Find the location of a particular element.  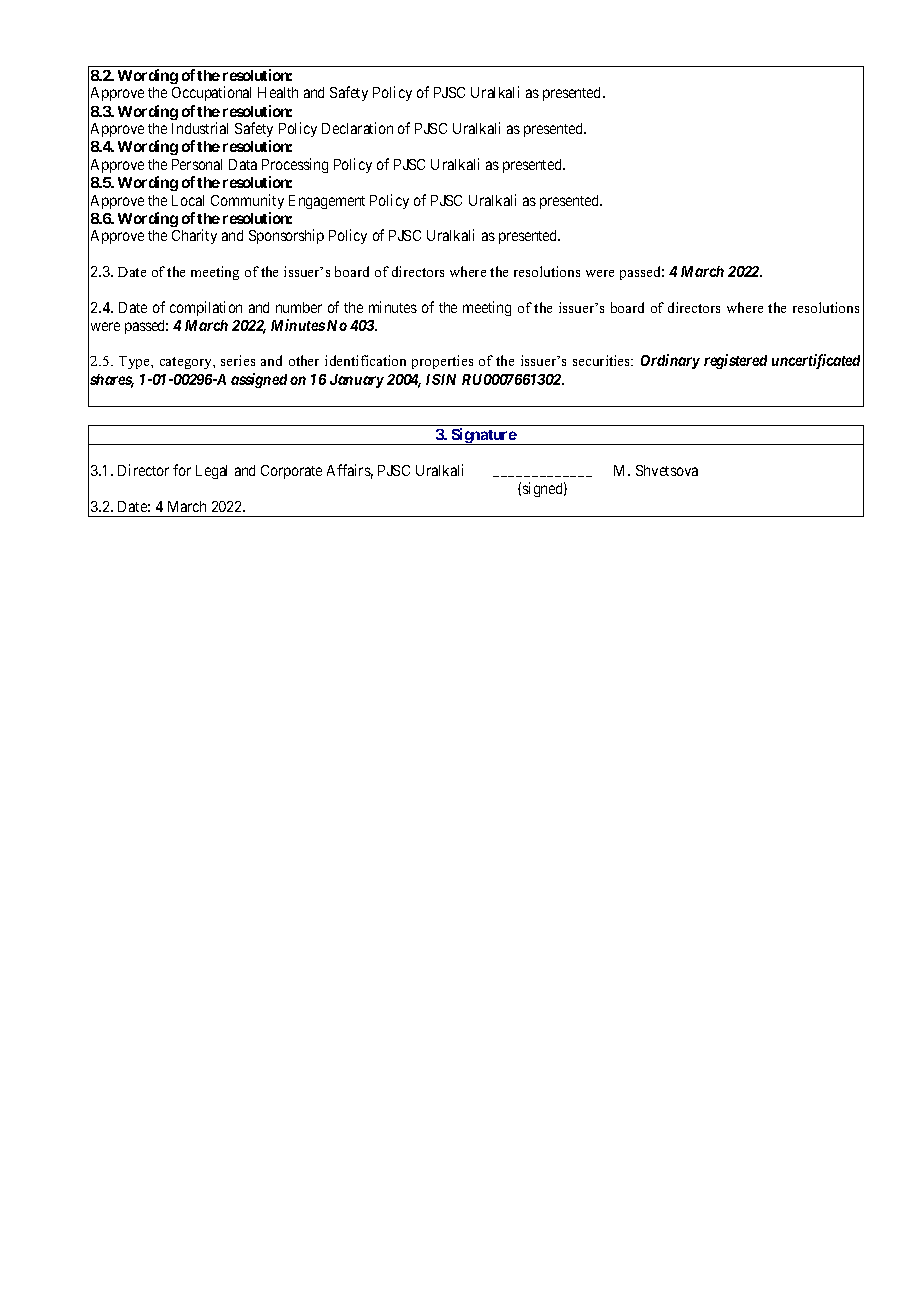

Health is located at coordinates (278, 92).
